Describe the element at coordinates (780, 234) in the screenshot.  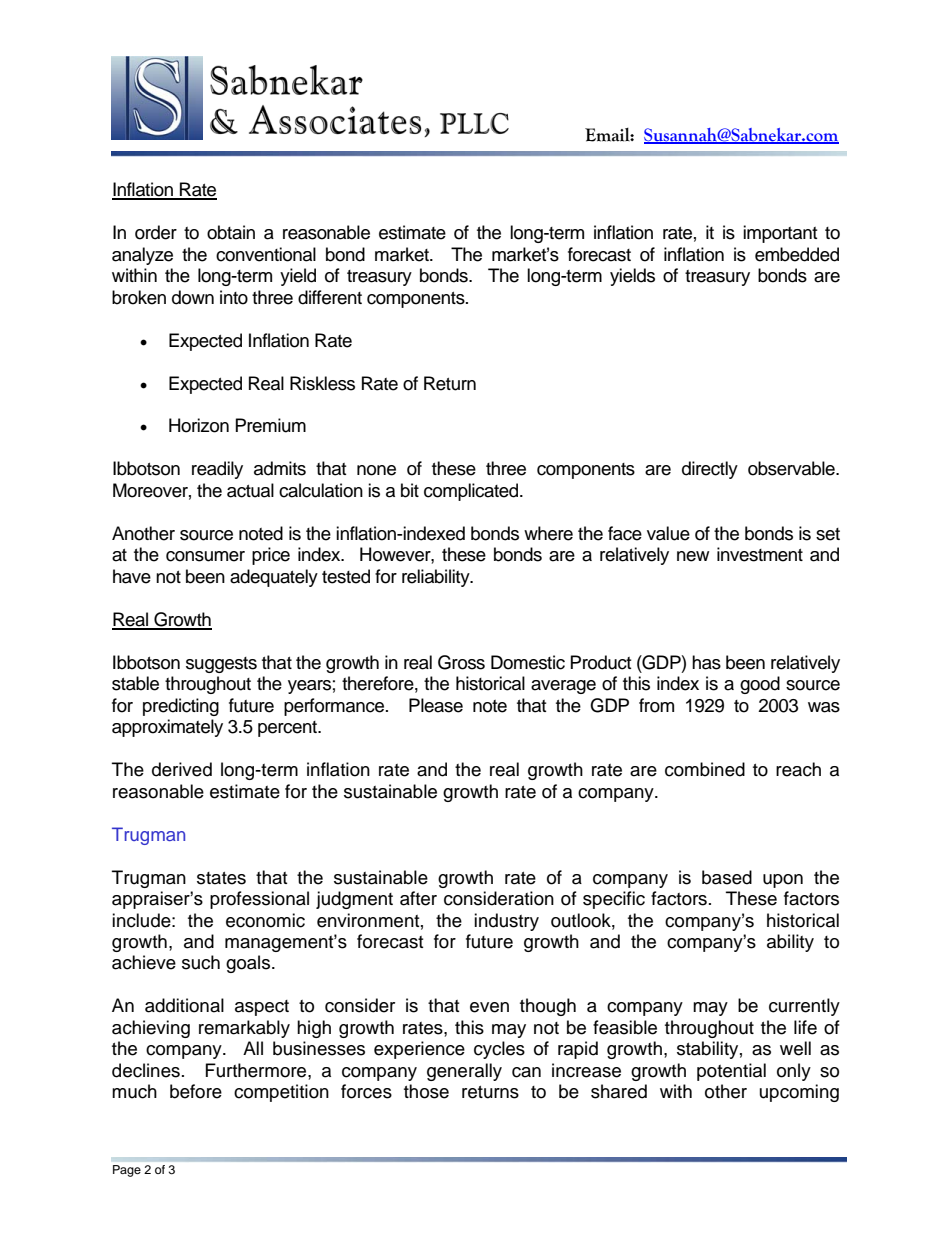
I see `important` at that location.
